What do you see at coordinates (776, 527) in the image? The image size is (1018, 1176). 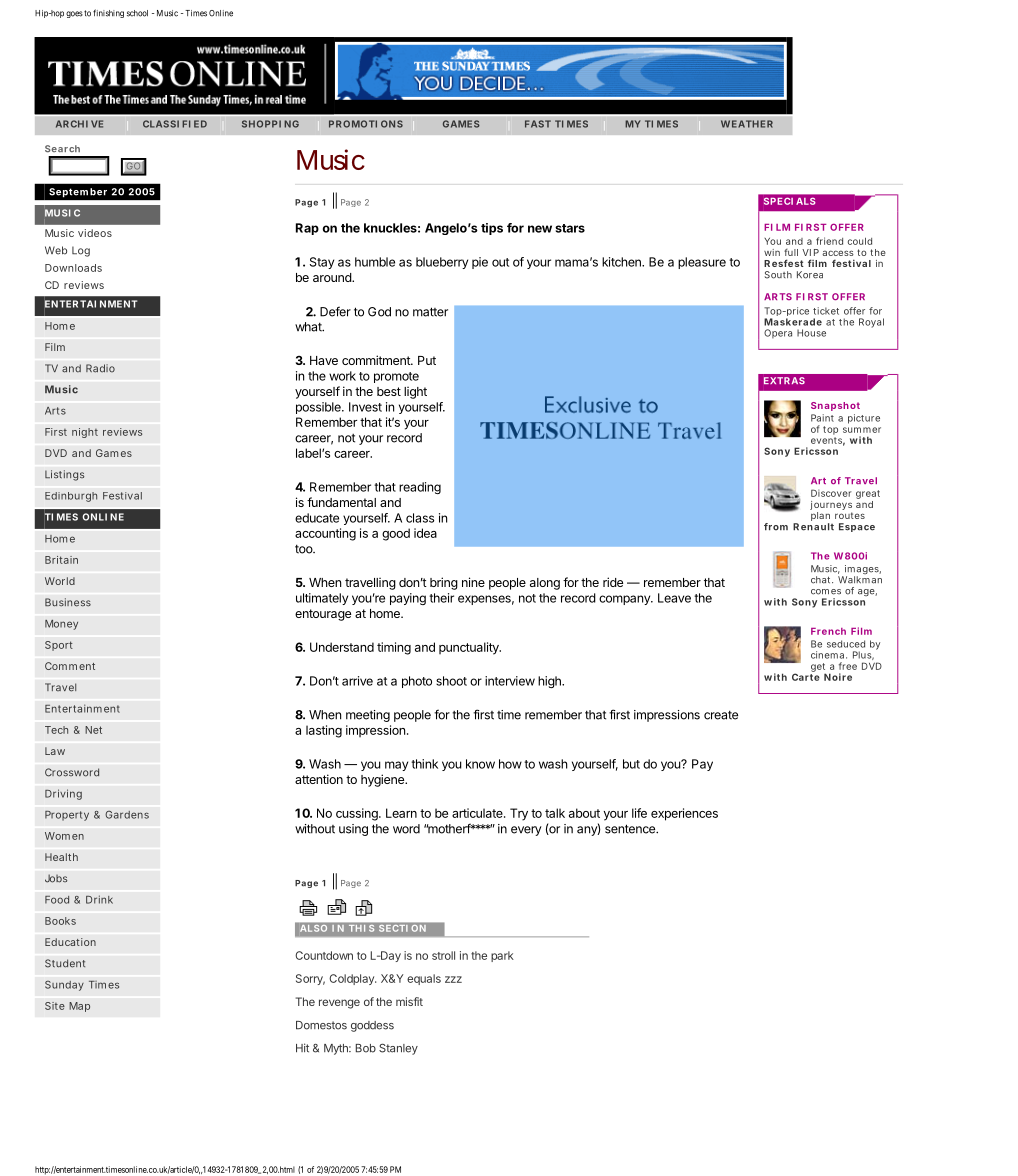 I see `from` at bounding box center [776, 527].
